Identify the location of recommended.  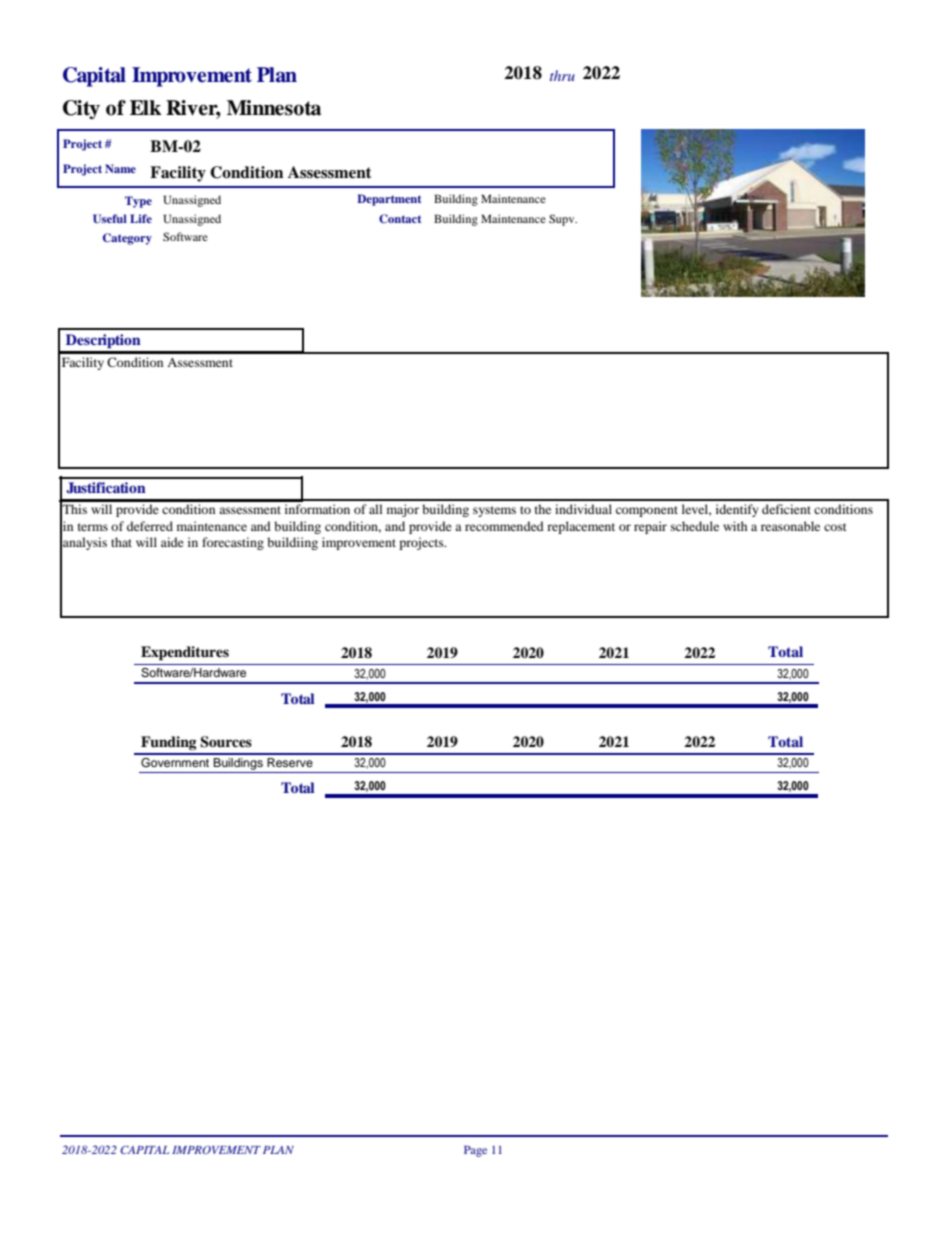
(504, 526).
